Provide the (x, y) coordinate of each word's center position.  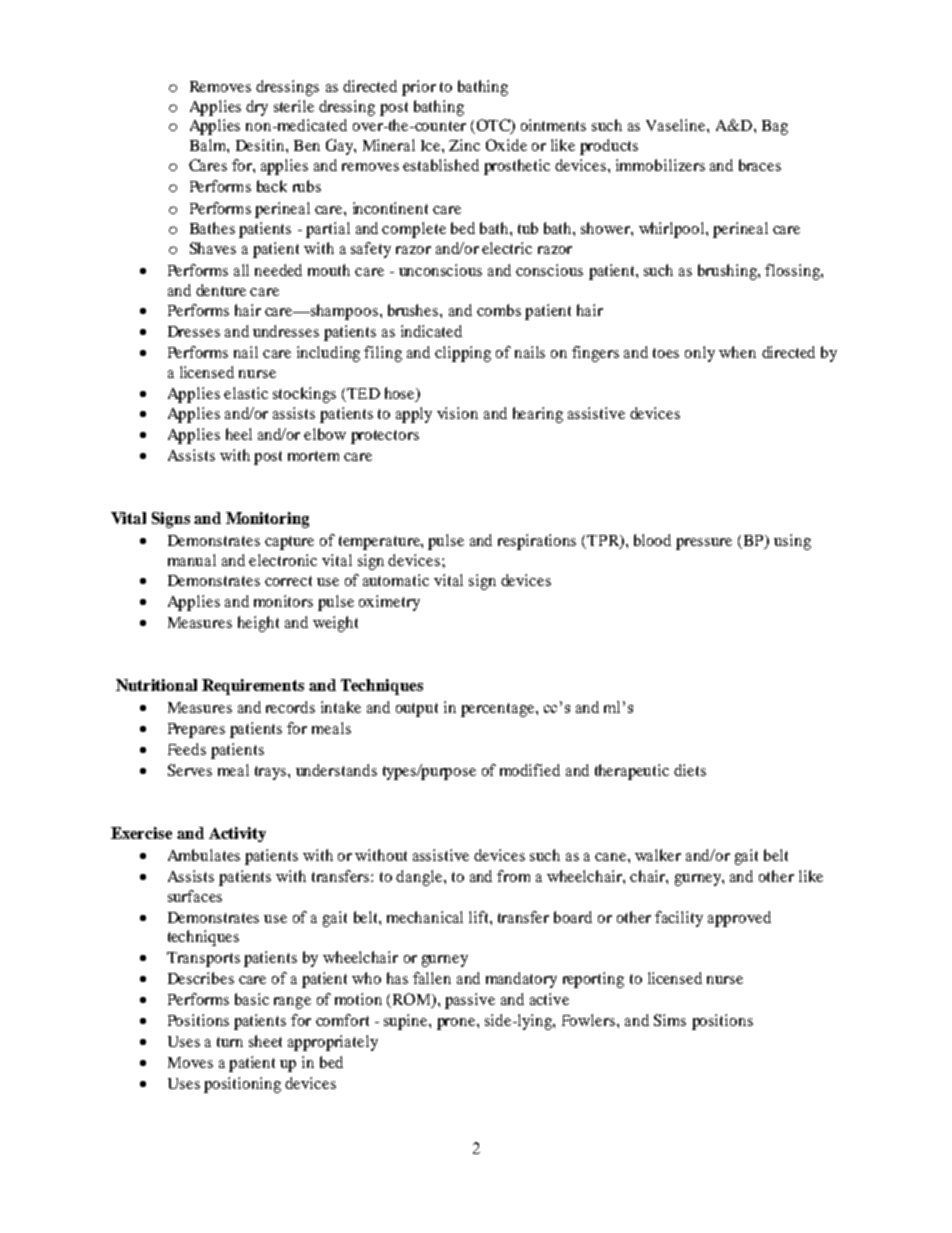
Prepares (196, 730)
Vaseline (677, 125)
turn (230, 1042)
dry (257, 108)
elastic (246, 393)
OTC (493, 126)
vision (457, 413)
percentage (499, 710)
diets (690, 770)
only (700, 354)
